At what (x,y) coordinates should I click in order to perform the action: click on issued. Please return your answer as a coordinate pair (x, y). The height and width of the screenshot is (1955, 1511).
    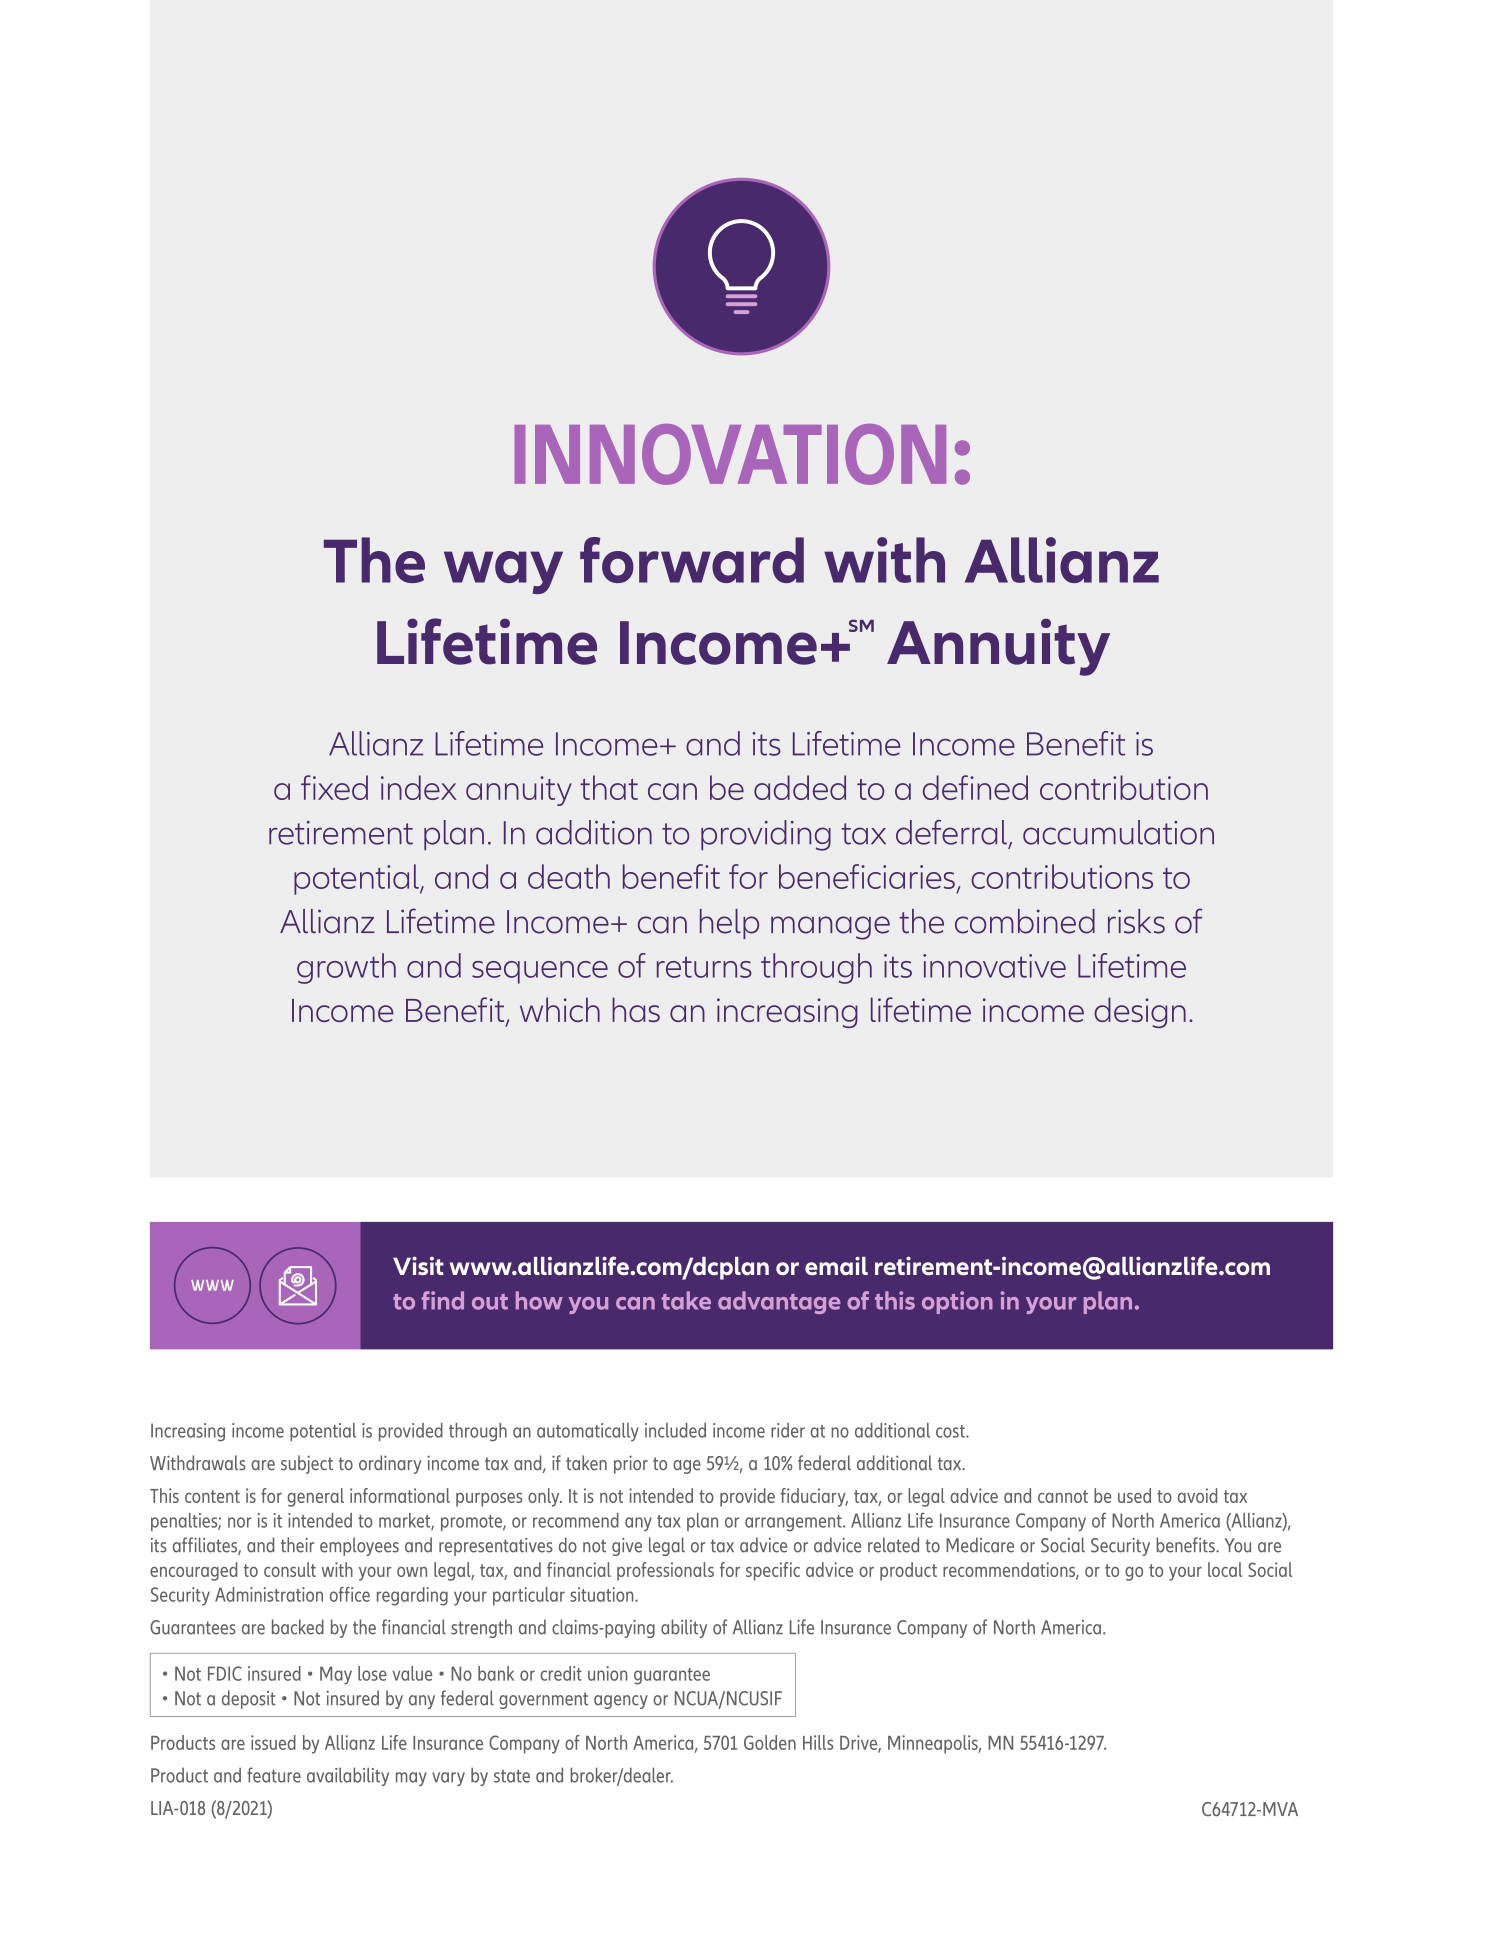
    Looking at the image, I should click on (273, 1742).
